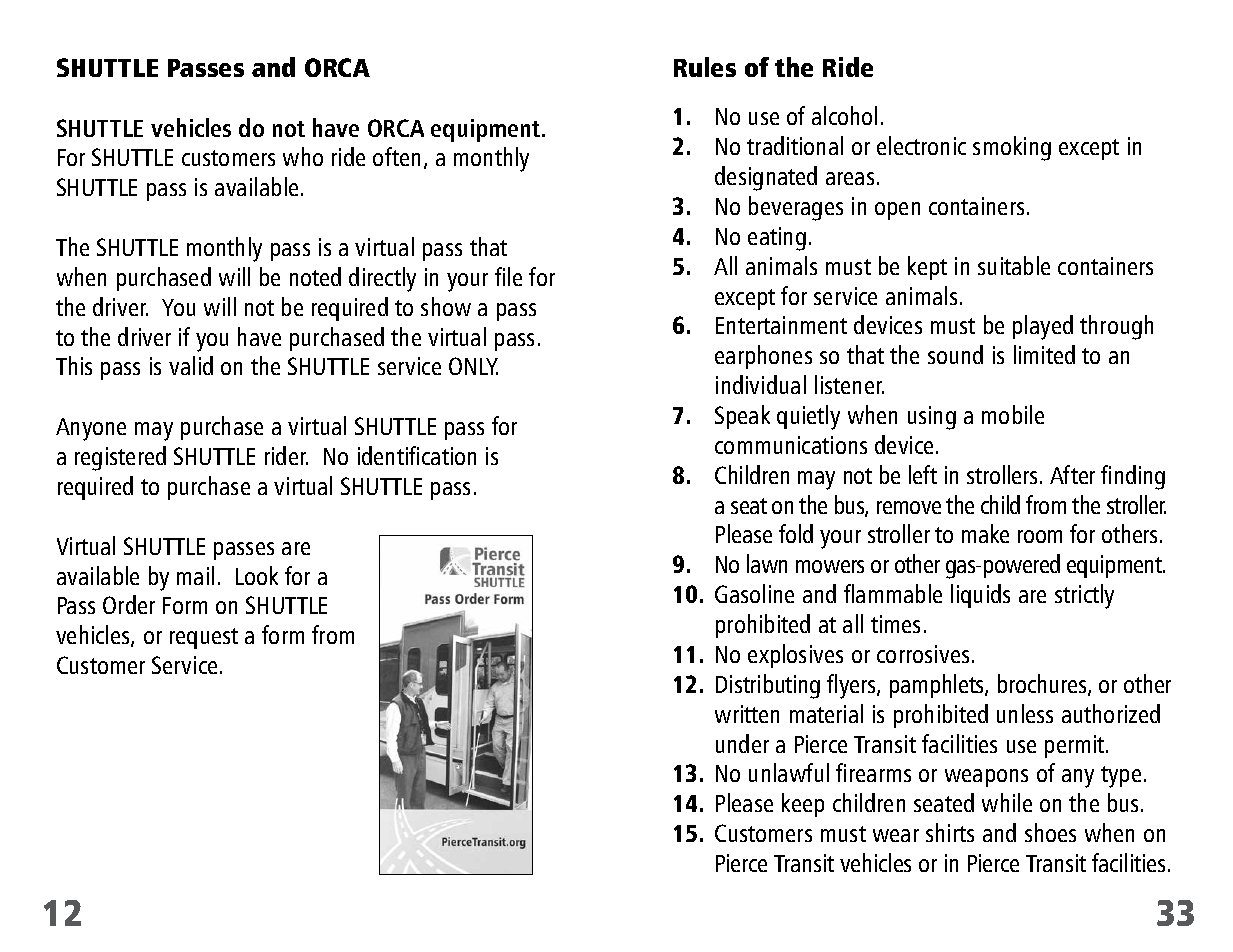 This page has width=1233, height=952. I want to click on registered, so click(120, 458).
